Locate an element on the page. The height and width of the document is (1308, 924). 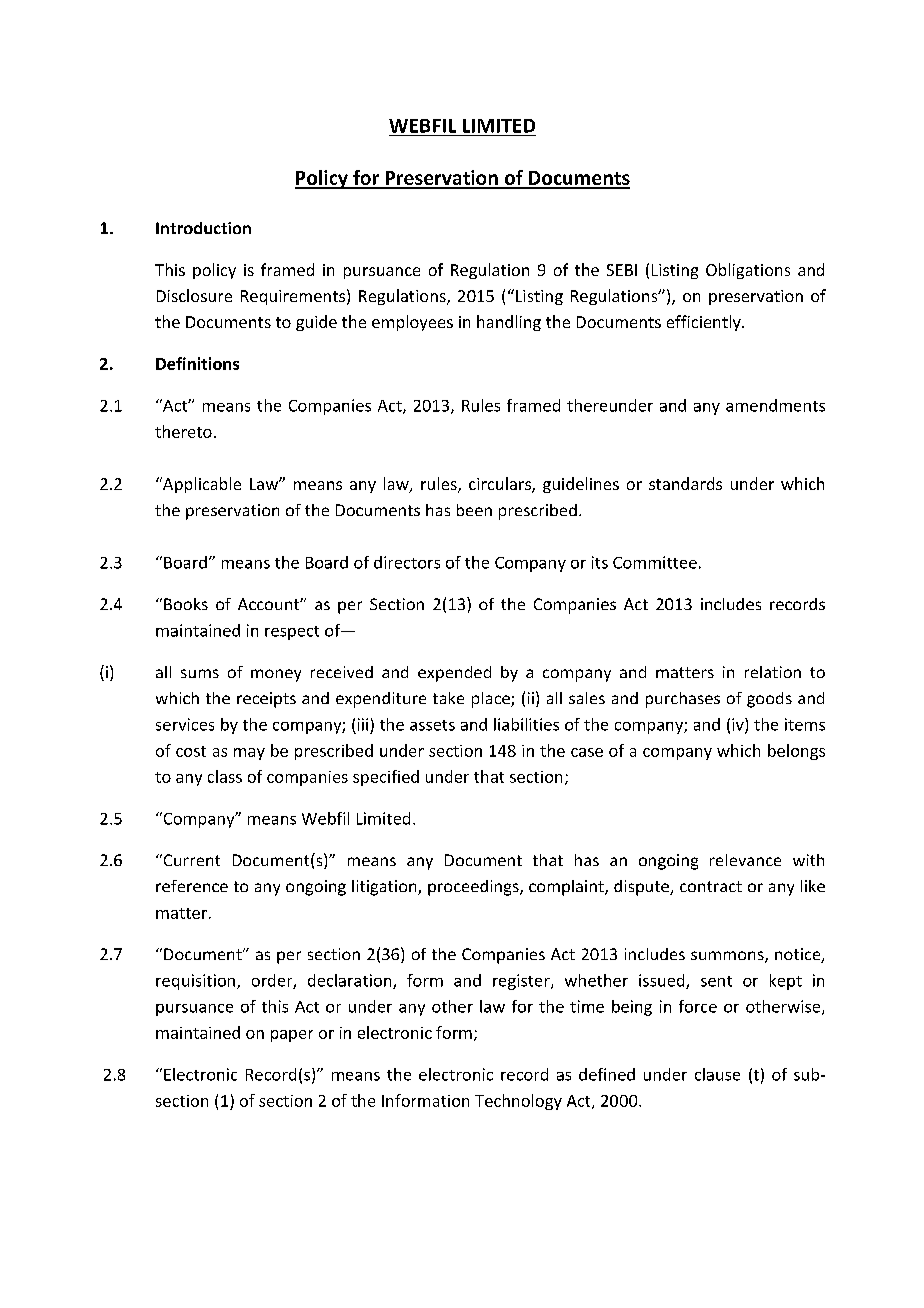
expended is located at coordinates (454, 674).
